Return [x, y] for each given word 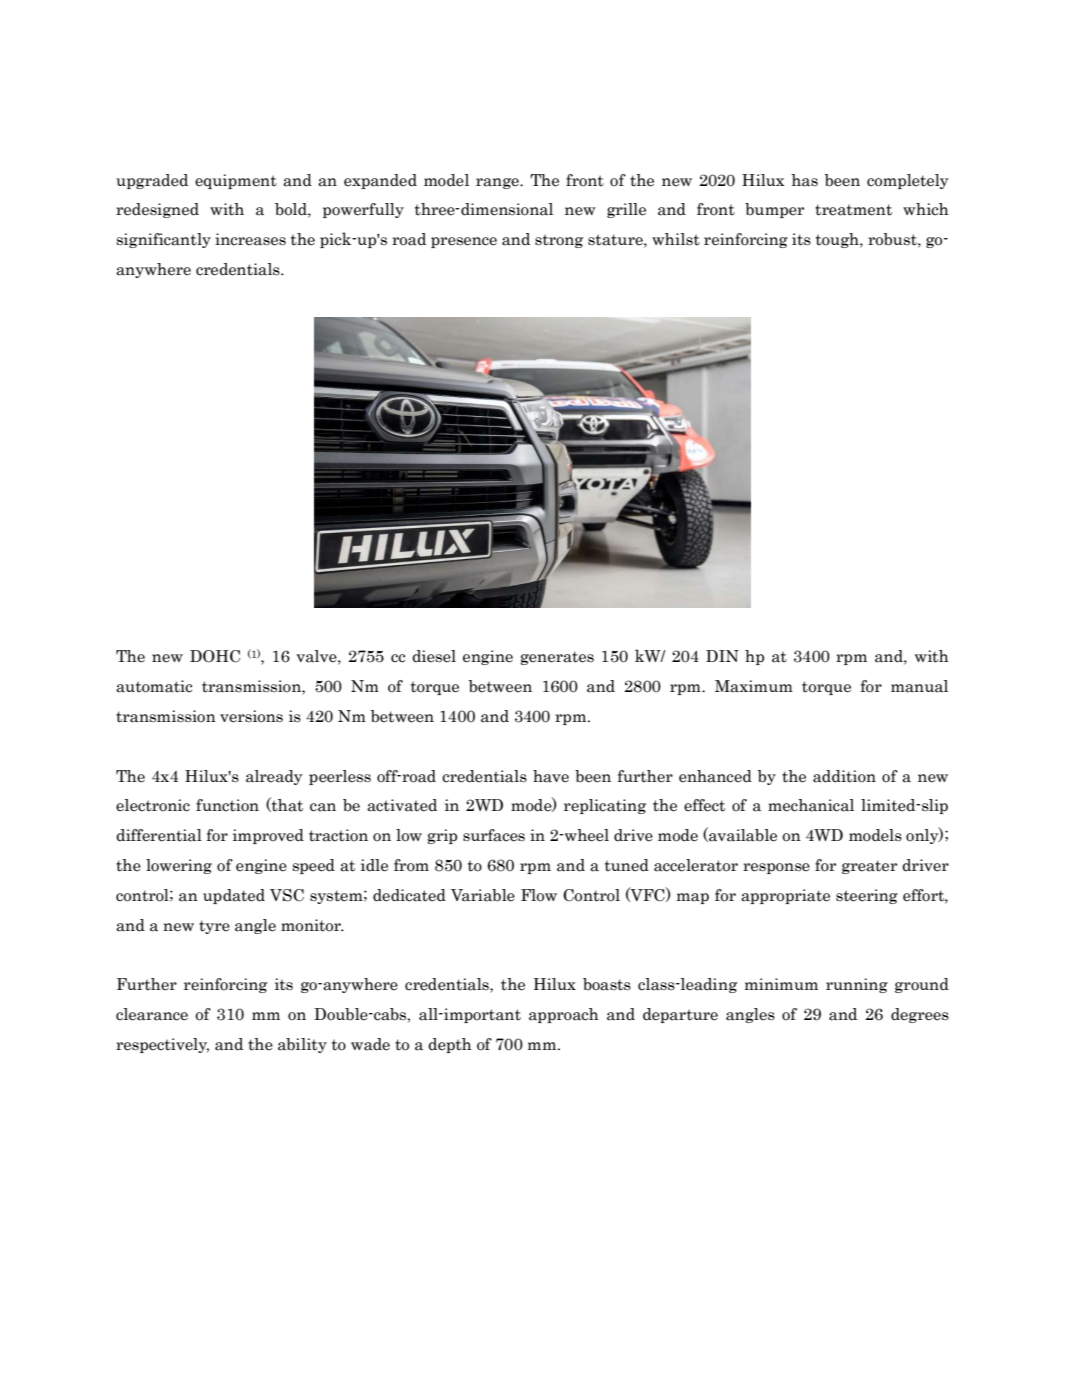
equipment [236, 181]
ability [302, 1045]
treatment [853, 210]
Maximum [754, 686]
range [498, 183]
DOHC [215, 656]
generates [557, 658]
